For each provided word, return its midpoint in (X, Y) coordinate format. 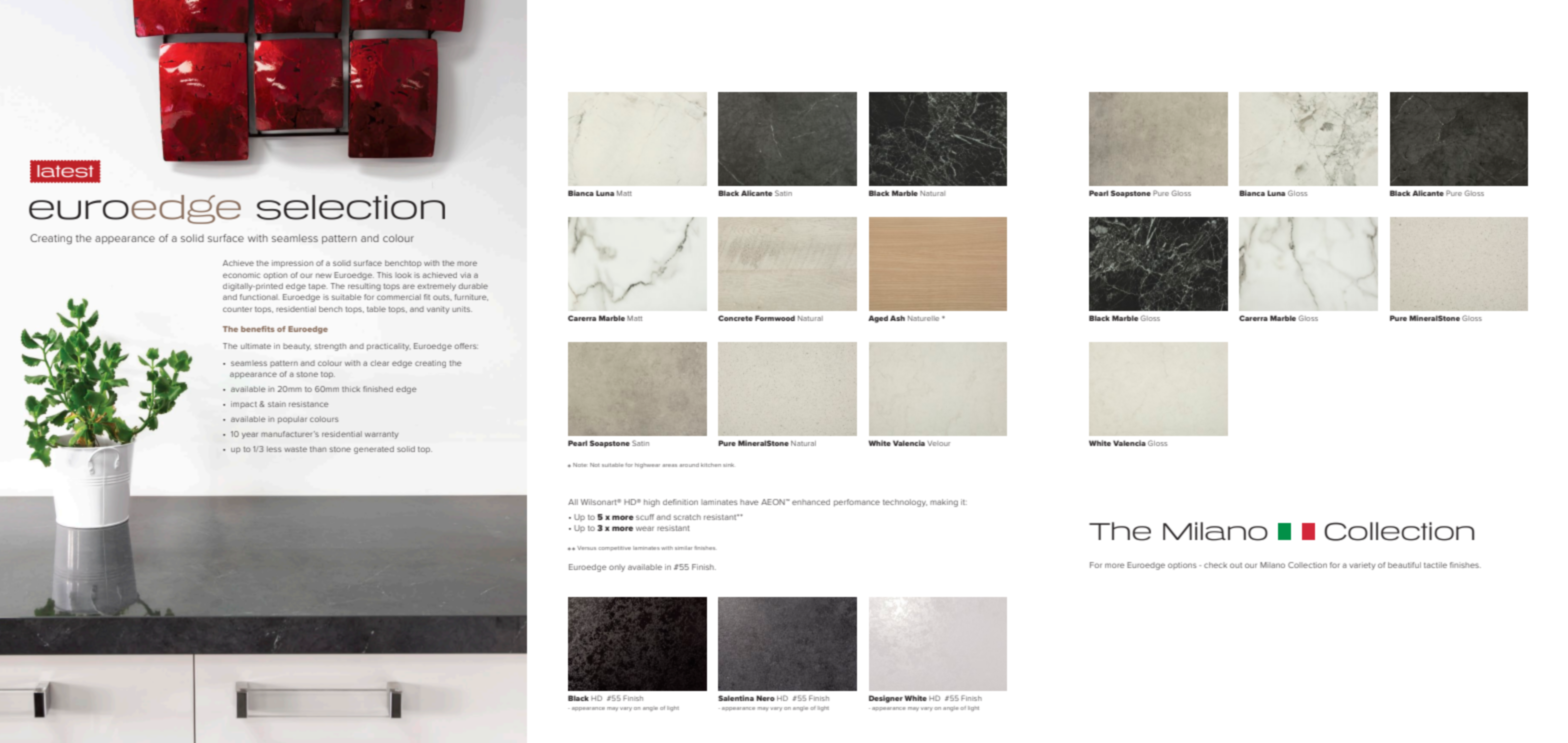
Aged (878, 319)
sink (728, 465)
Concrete (735, 318)
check (1215, 565)
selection (351, 207)
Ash (897, 318)
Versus (586, 548)
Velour (938, 443)
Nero (765, 698)
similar (683, 548)
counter (237, 309)
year (250, 435)
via (465, 275)
